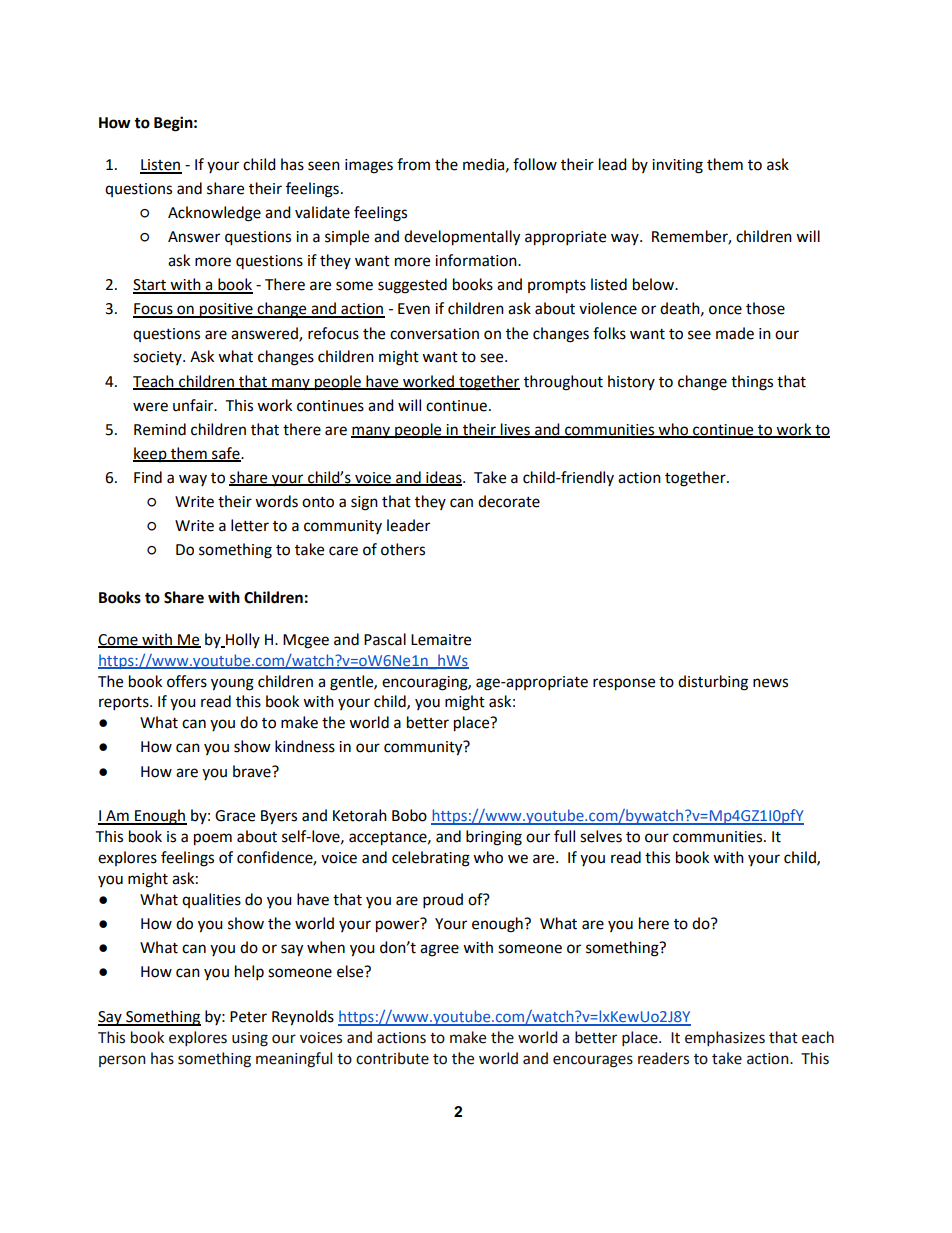 This screenshot has width=952, height=1233. I want to click on Pascal, so click(385, 639).
